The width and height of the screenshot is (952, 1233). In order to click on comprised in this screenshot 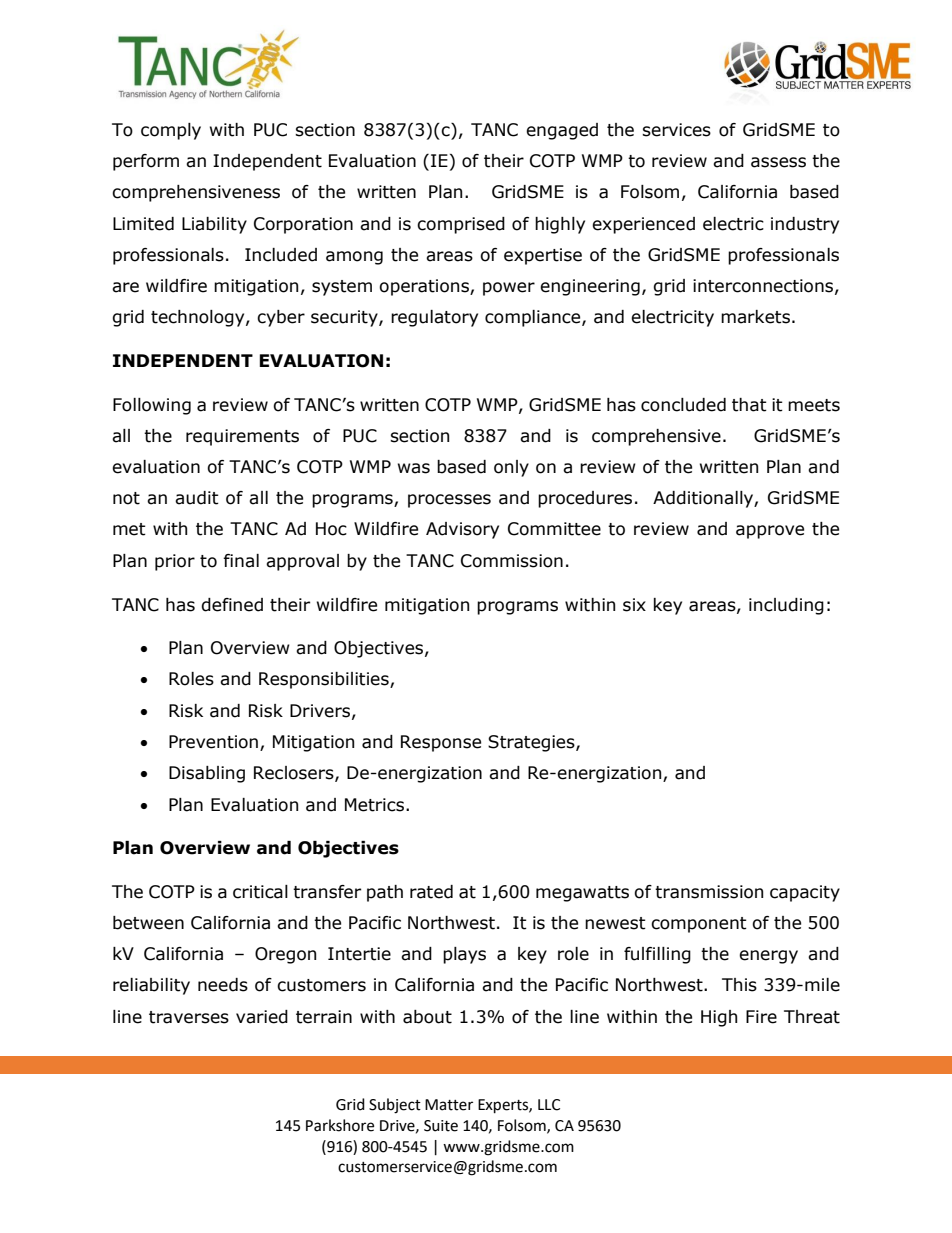, I will do `click(461, 225)`.
